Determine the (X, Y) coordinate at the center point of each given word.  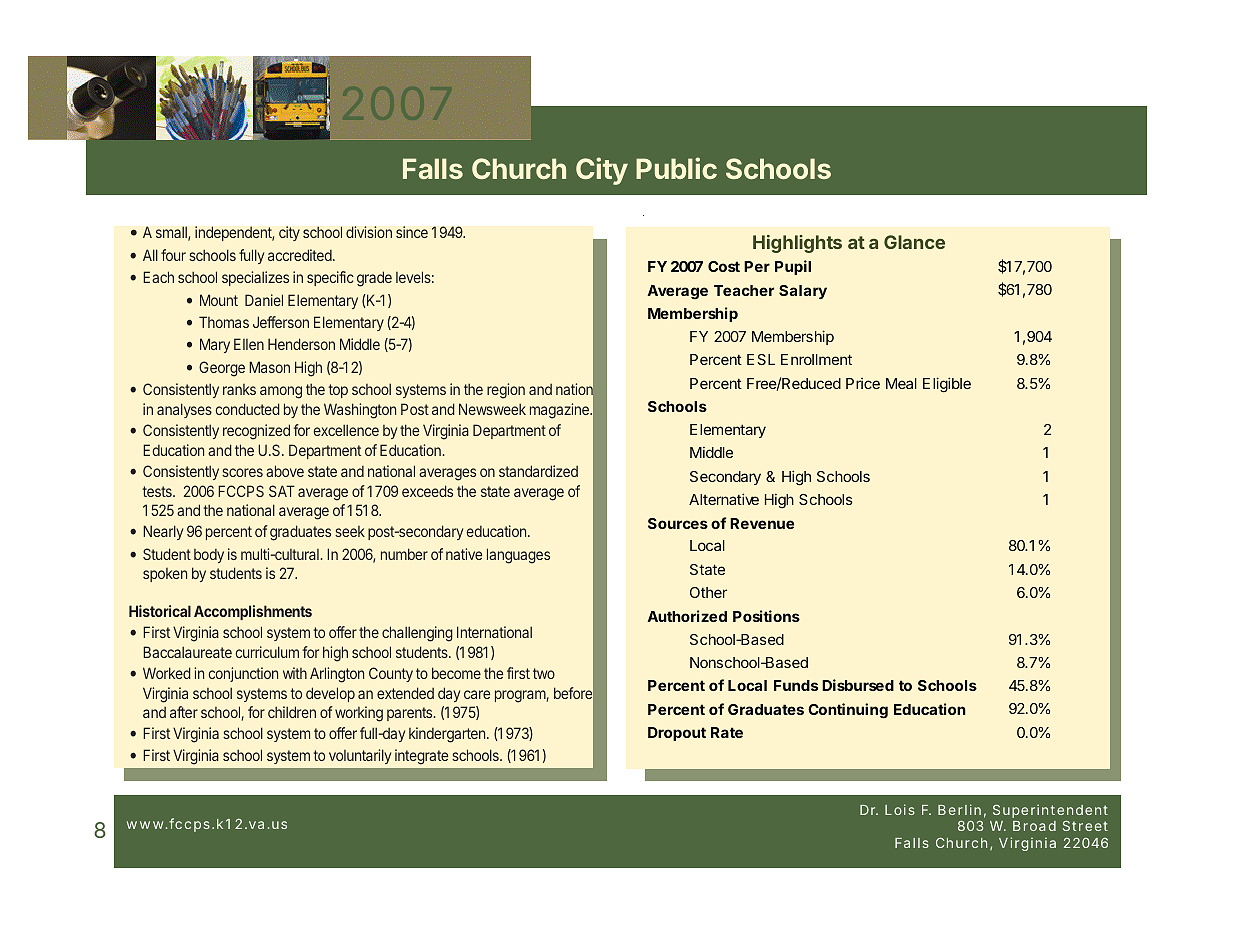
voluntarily (360, 756)
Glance (914, 242)
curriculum (267, 652)
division (369, 232)
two (544, 673)
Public (676, 168)
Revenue (762, 523)
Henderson (301, 344)
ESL (761, 359)
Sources (678, 523)
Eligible (947, 385)
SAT (282, 491)
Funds (796, 685)
